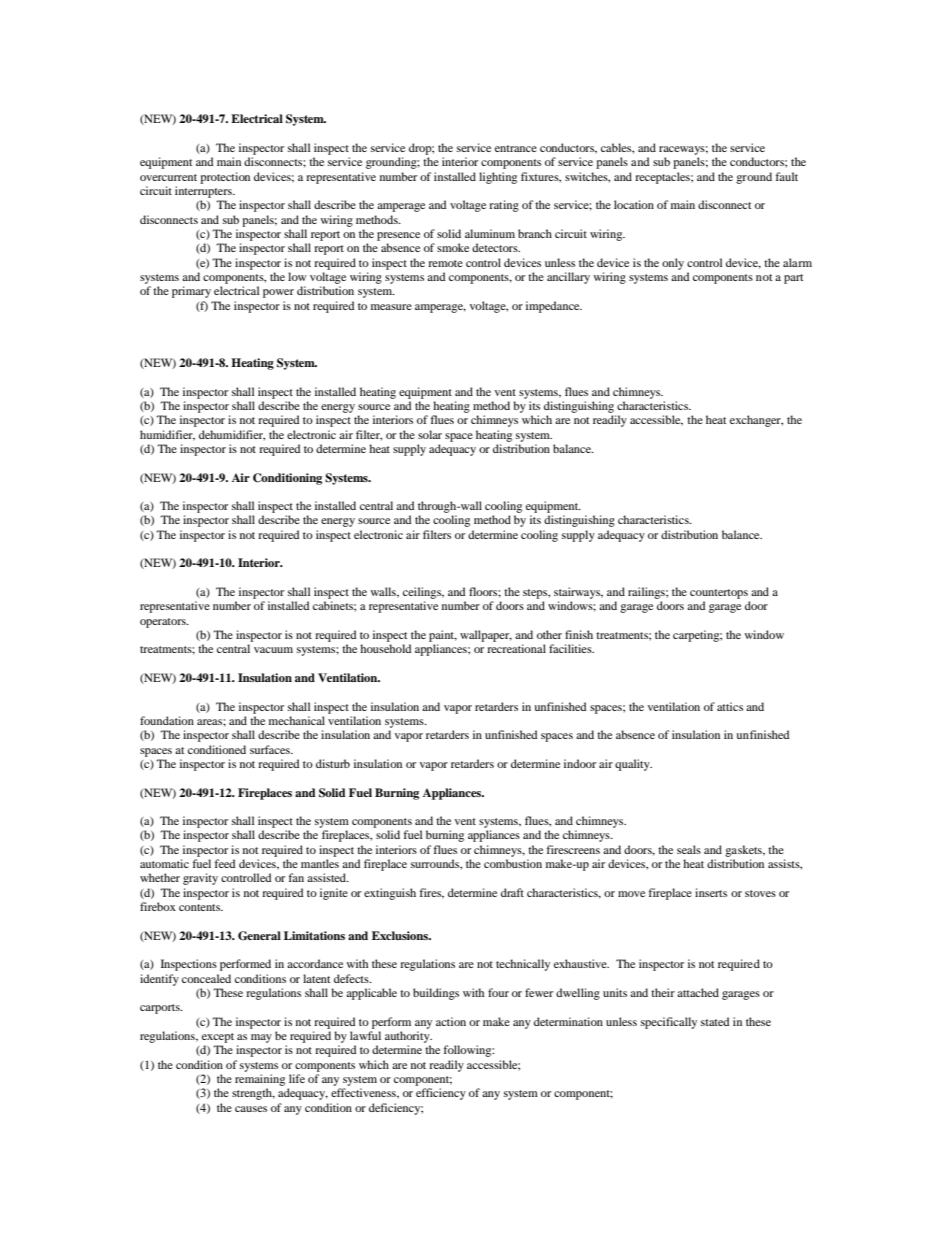 The height and width of the image is (1233, 952). What do you see at coordinates (430, 434) in the image?
I see `solar` at bounding box center [430, 434].
